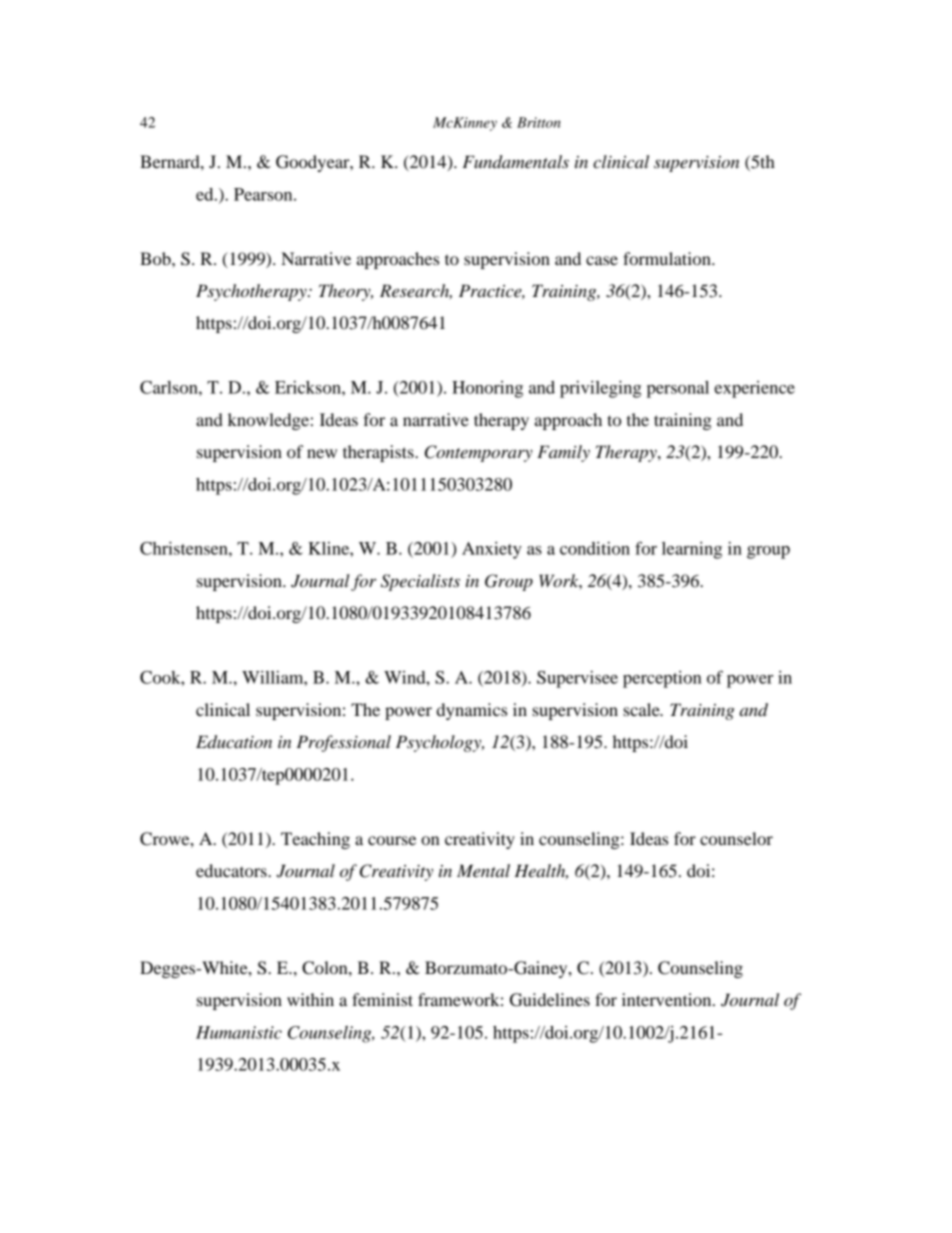 Image resolution: width=952 pixels, height=1233 pixels. I want to click on new, so click(322, 453).
